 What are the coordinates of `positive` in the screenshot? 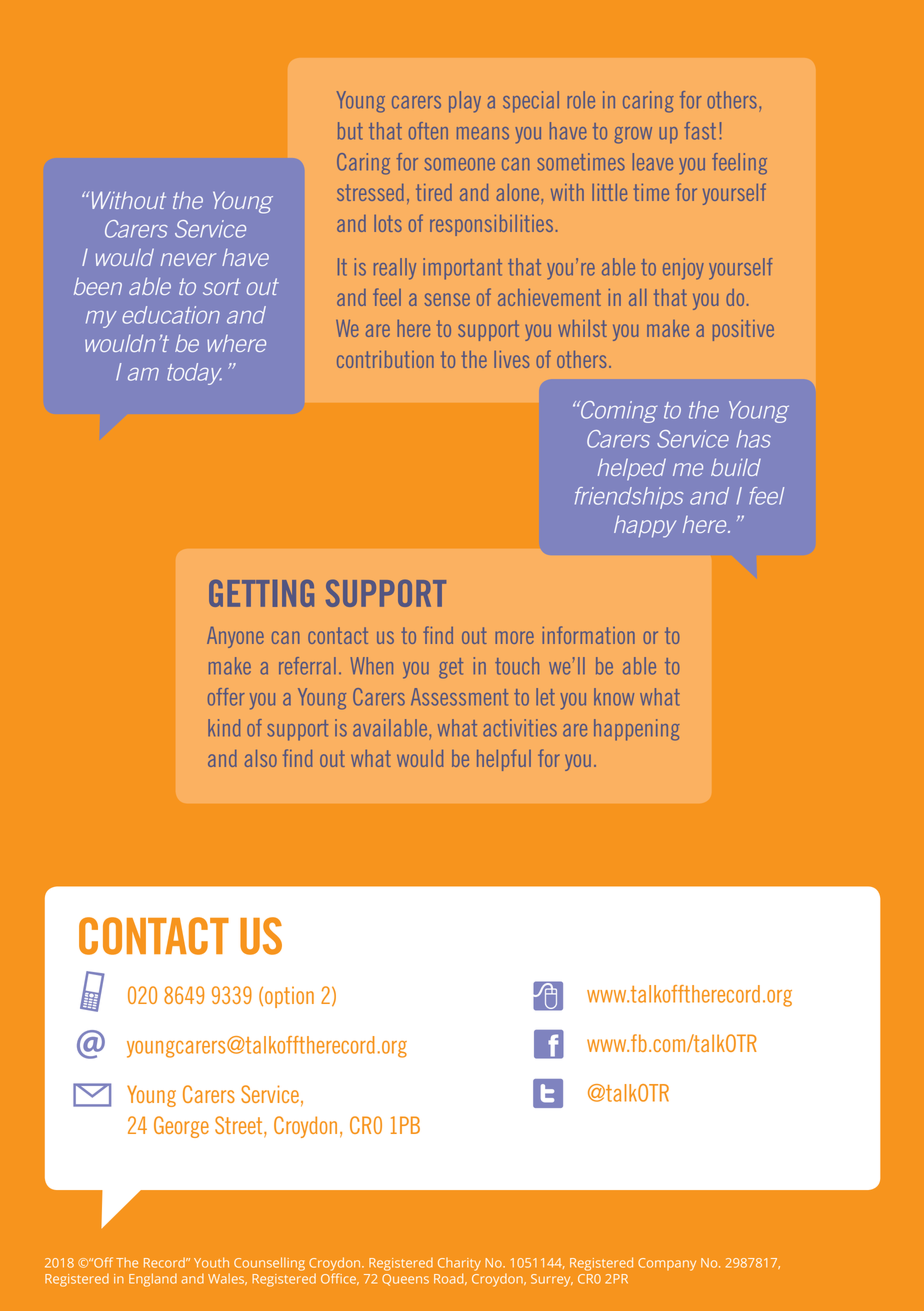 It's located at (743, 330).
